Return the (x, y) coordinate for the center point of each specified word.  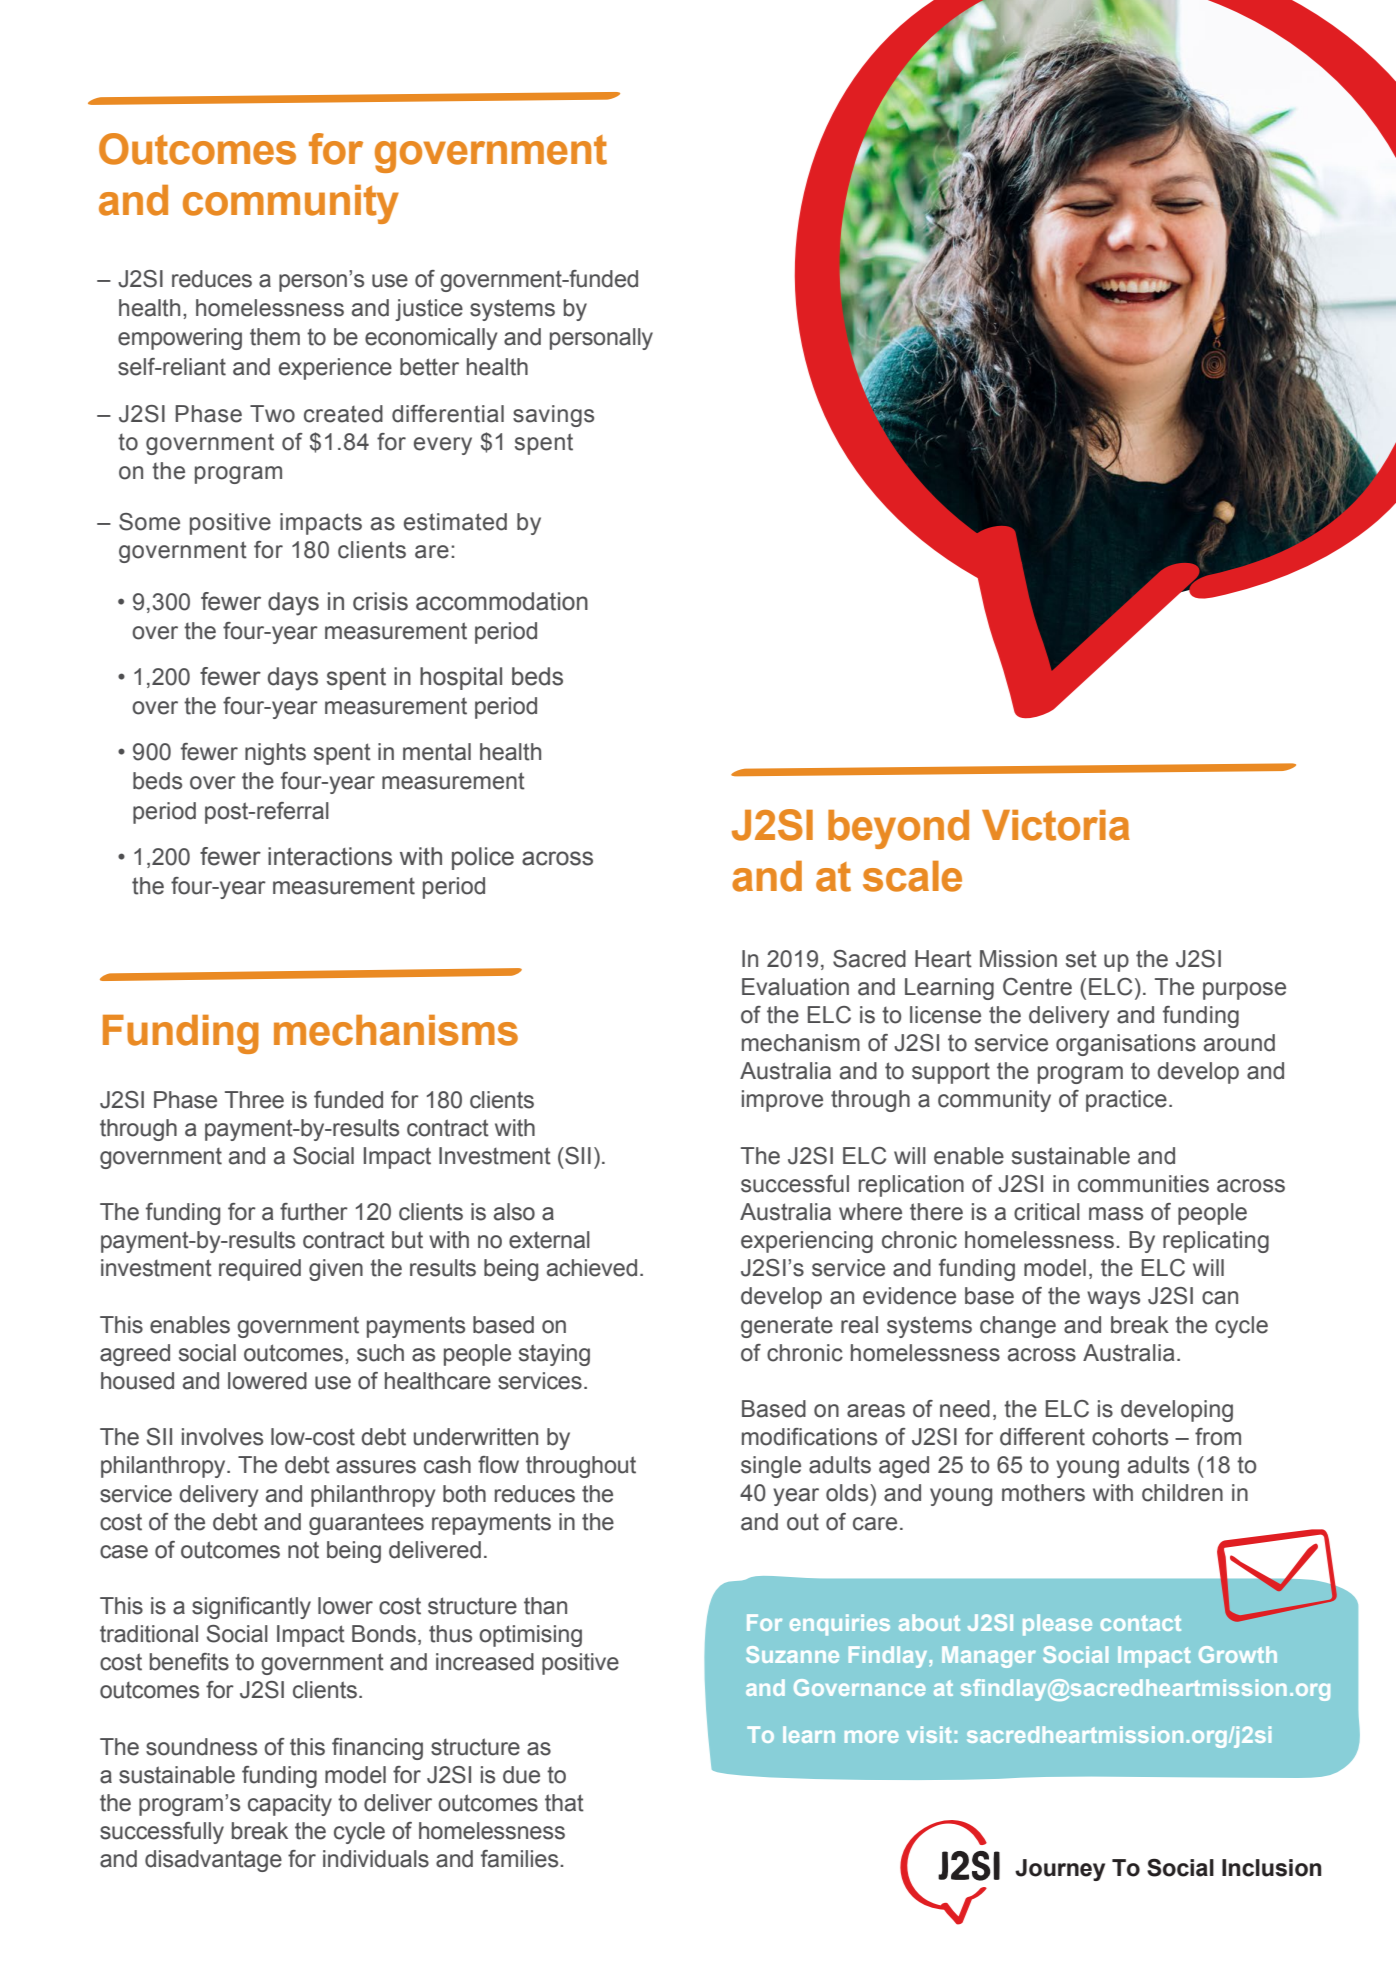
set (1081, 959)
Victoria (1056, 825)
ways (1113, 1300)
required (260, 1270)
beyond (898, 829)
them (275, 337)
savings (553, 416)
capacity (290, 1805)
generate (787, 1327)
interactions (330, 856)
